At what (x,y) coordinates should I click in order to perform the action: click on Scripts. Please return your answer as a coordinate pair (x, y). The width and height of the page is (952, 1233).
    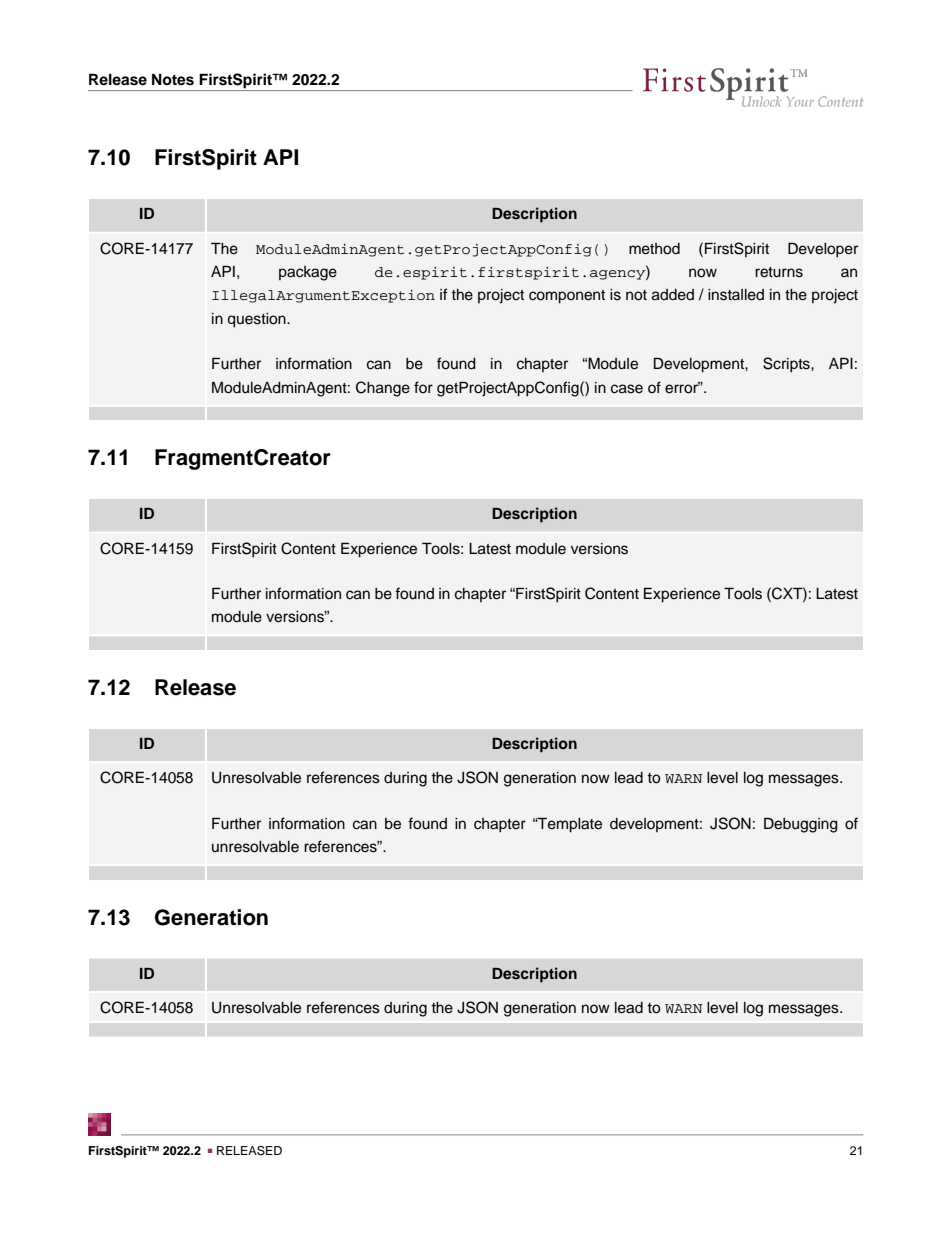
    Looking at the image, I should click on (787, 365).
